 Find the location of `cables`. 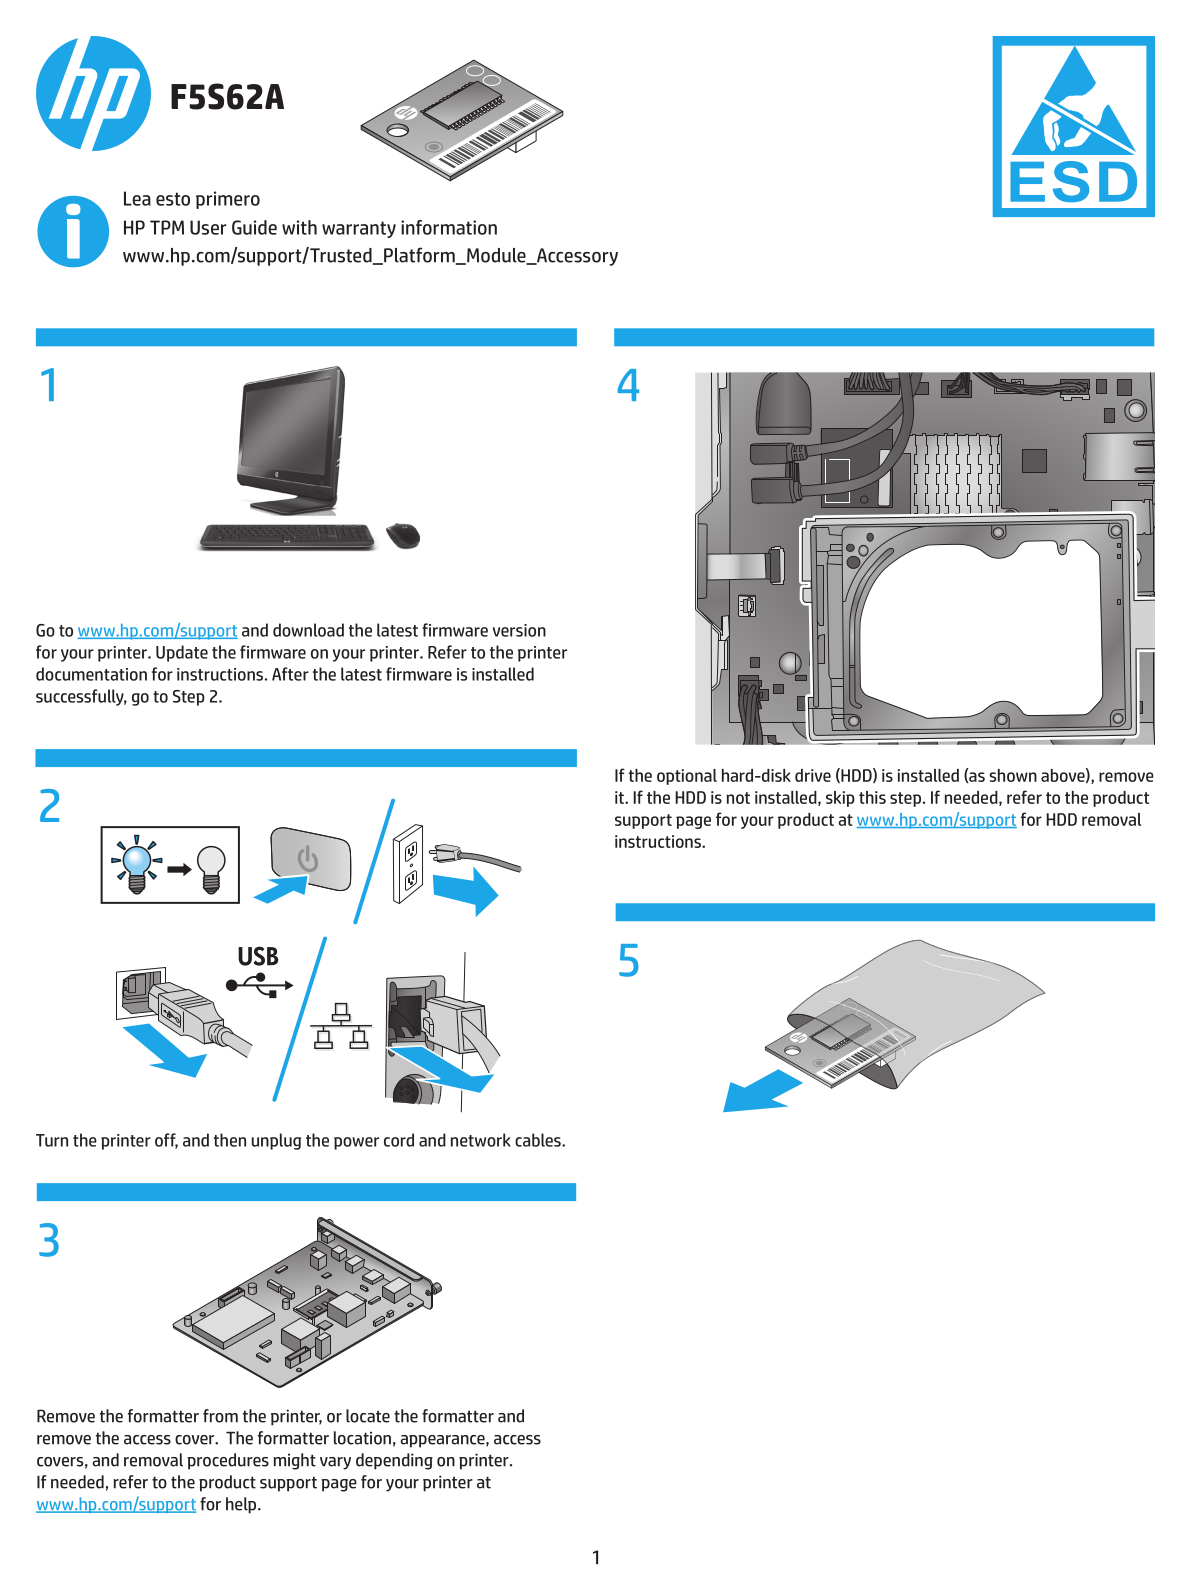

cables is located at coordinates (539, 1140).
